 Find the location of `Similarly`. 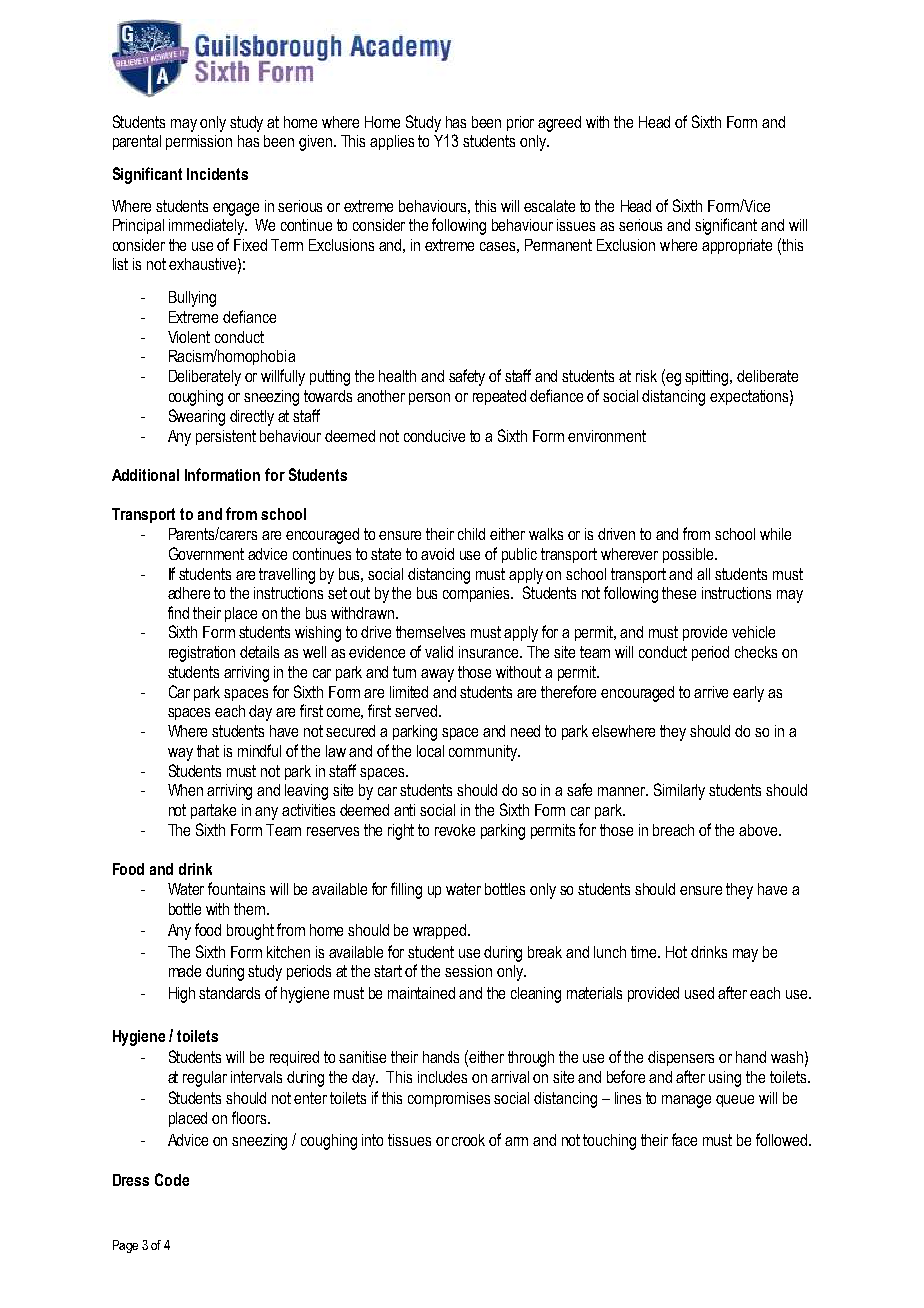

Similarly is located at coordinates (679, 791).
